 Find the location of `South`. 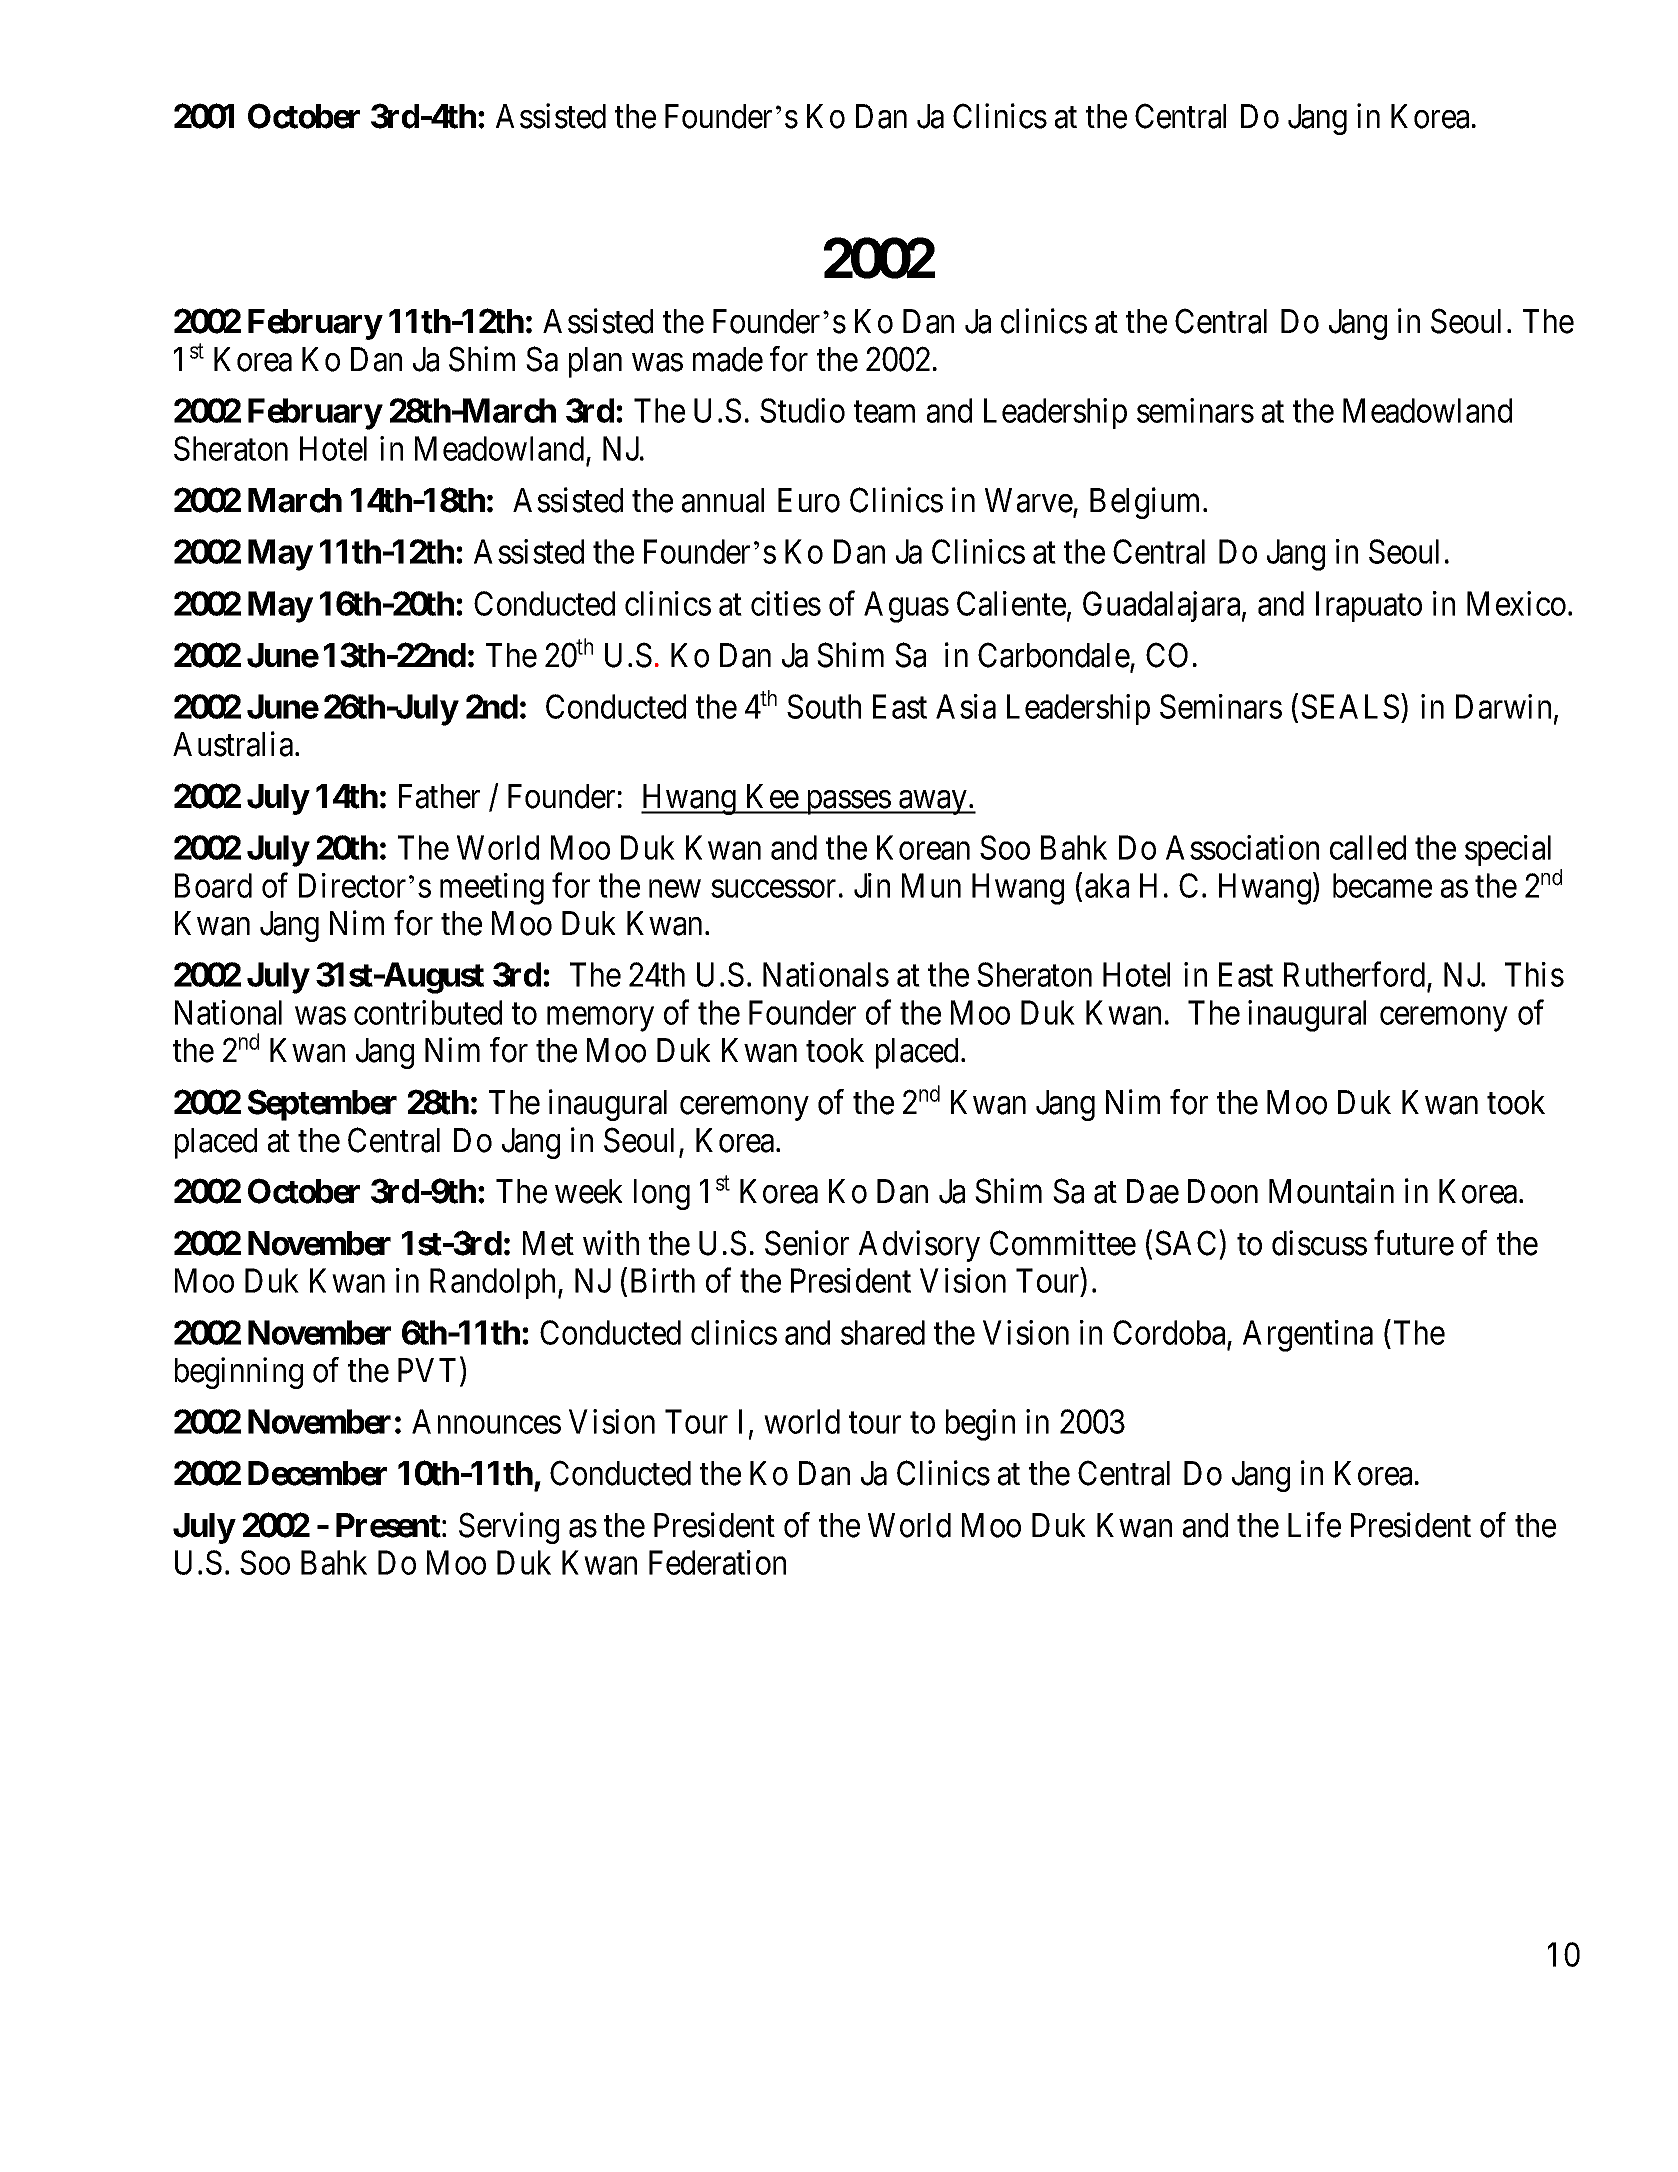

South is located at coordinates (824, 706).
